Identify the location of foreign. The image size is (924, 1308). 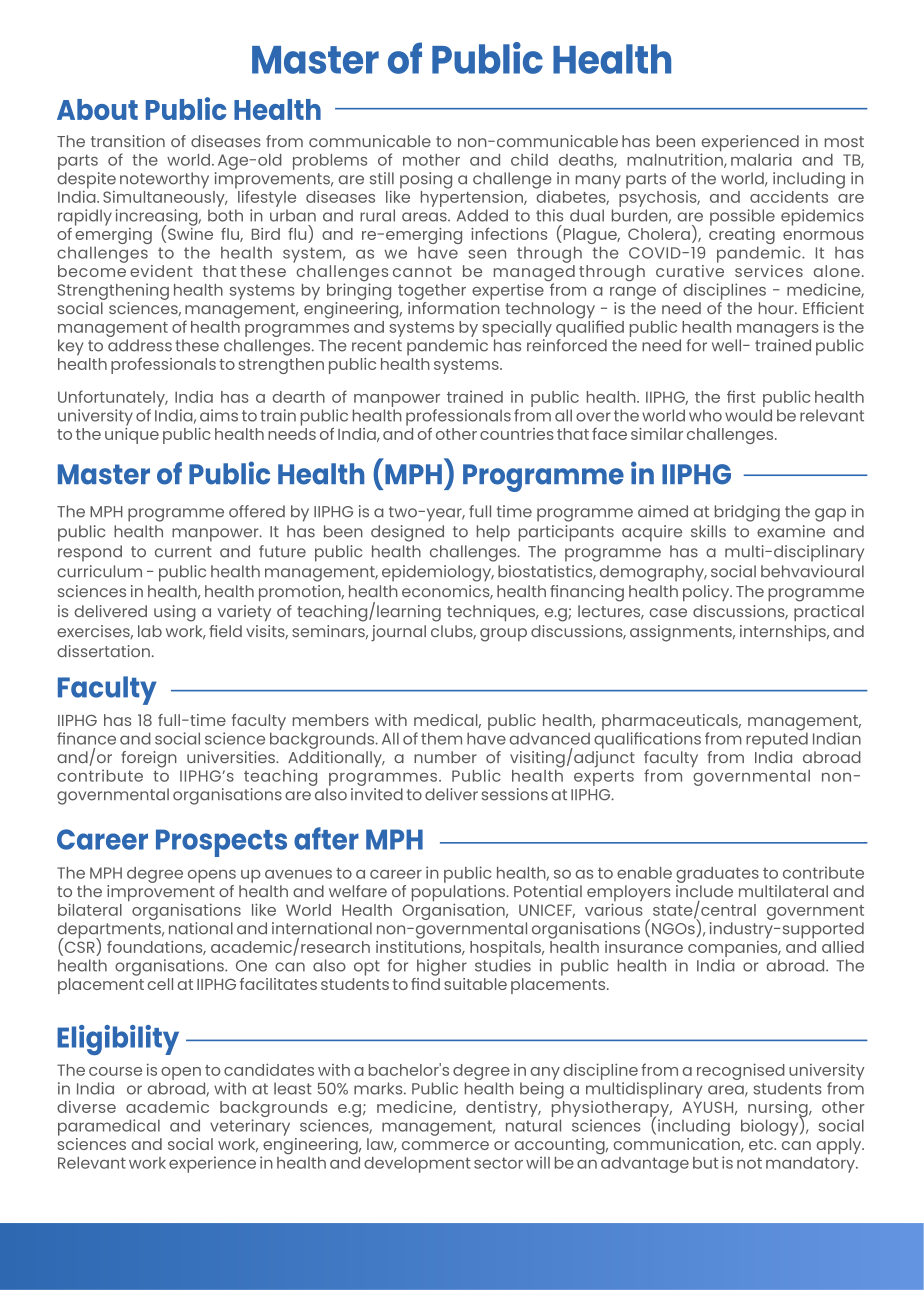
(149, 759).
